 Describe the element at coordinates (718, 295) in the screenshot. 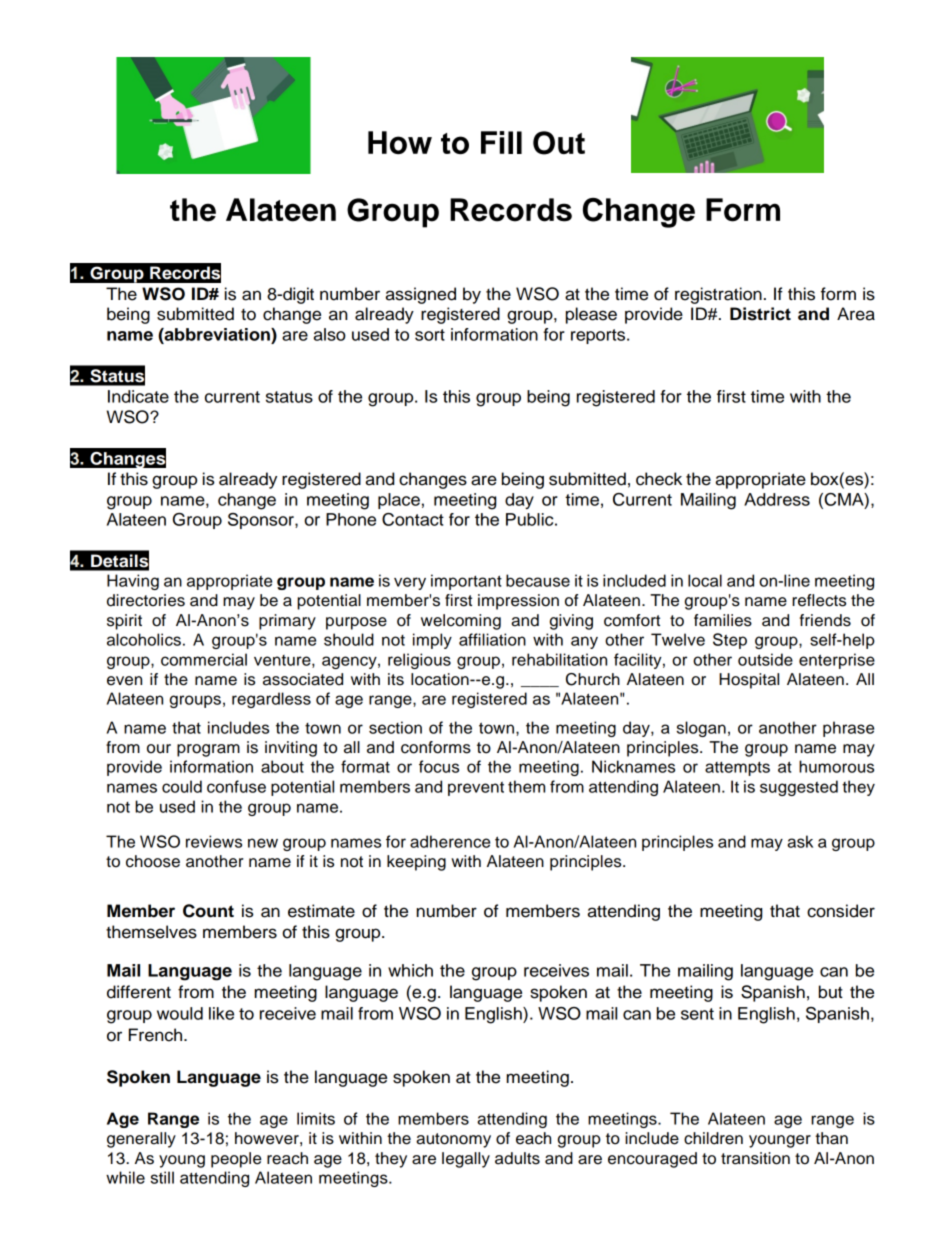

I see `registration` at that location.
